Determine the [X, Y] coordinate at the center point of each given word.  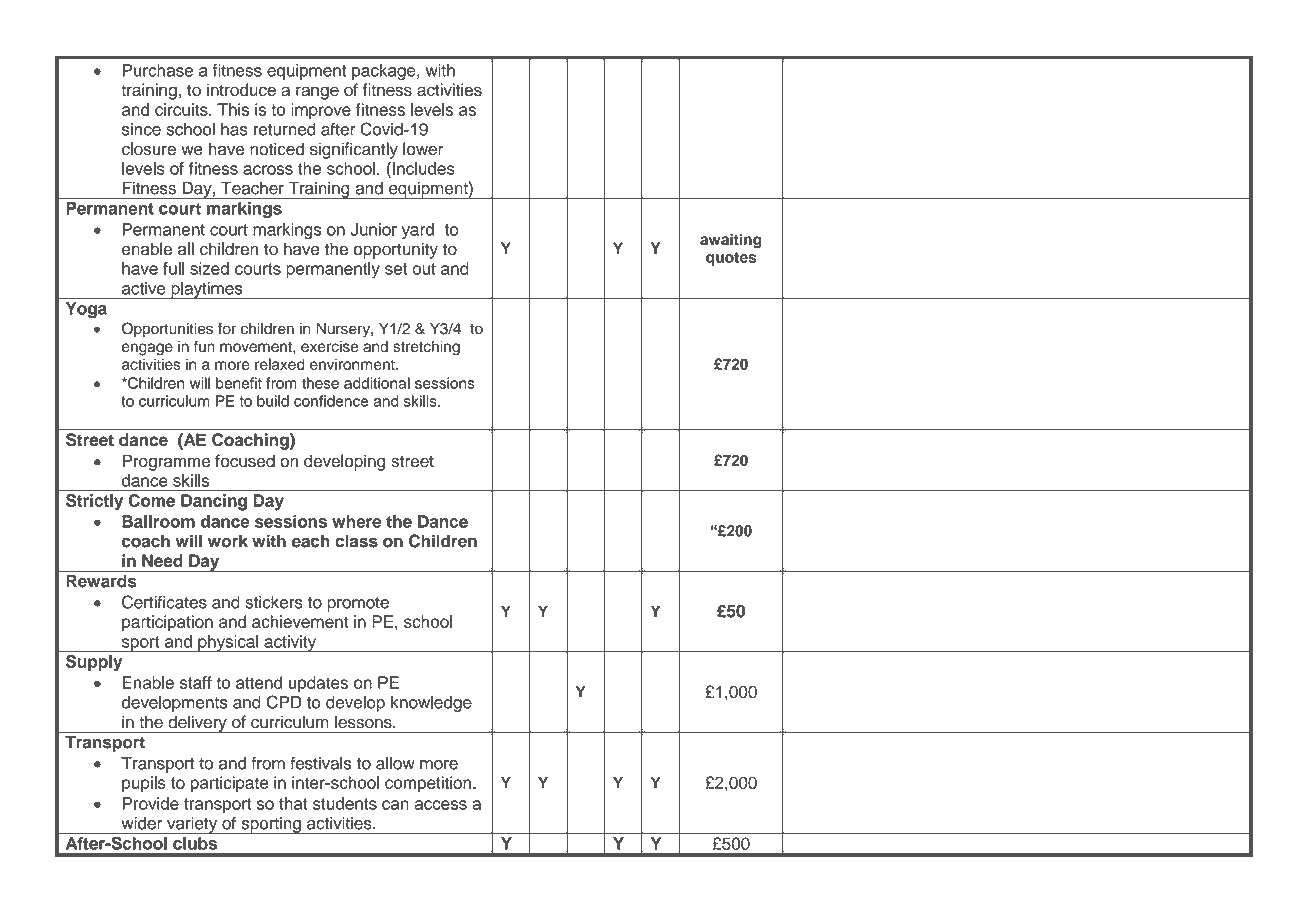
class [356, 541]
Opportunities [167, 330]
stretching [426, 348]
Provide [150, 803]
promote [358, 604]
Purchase [158, 70]
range [317, 93]
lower [423, 149]
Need [162, 560]
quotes [731, 259]
